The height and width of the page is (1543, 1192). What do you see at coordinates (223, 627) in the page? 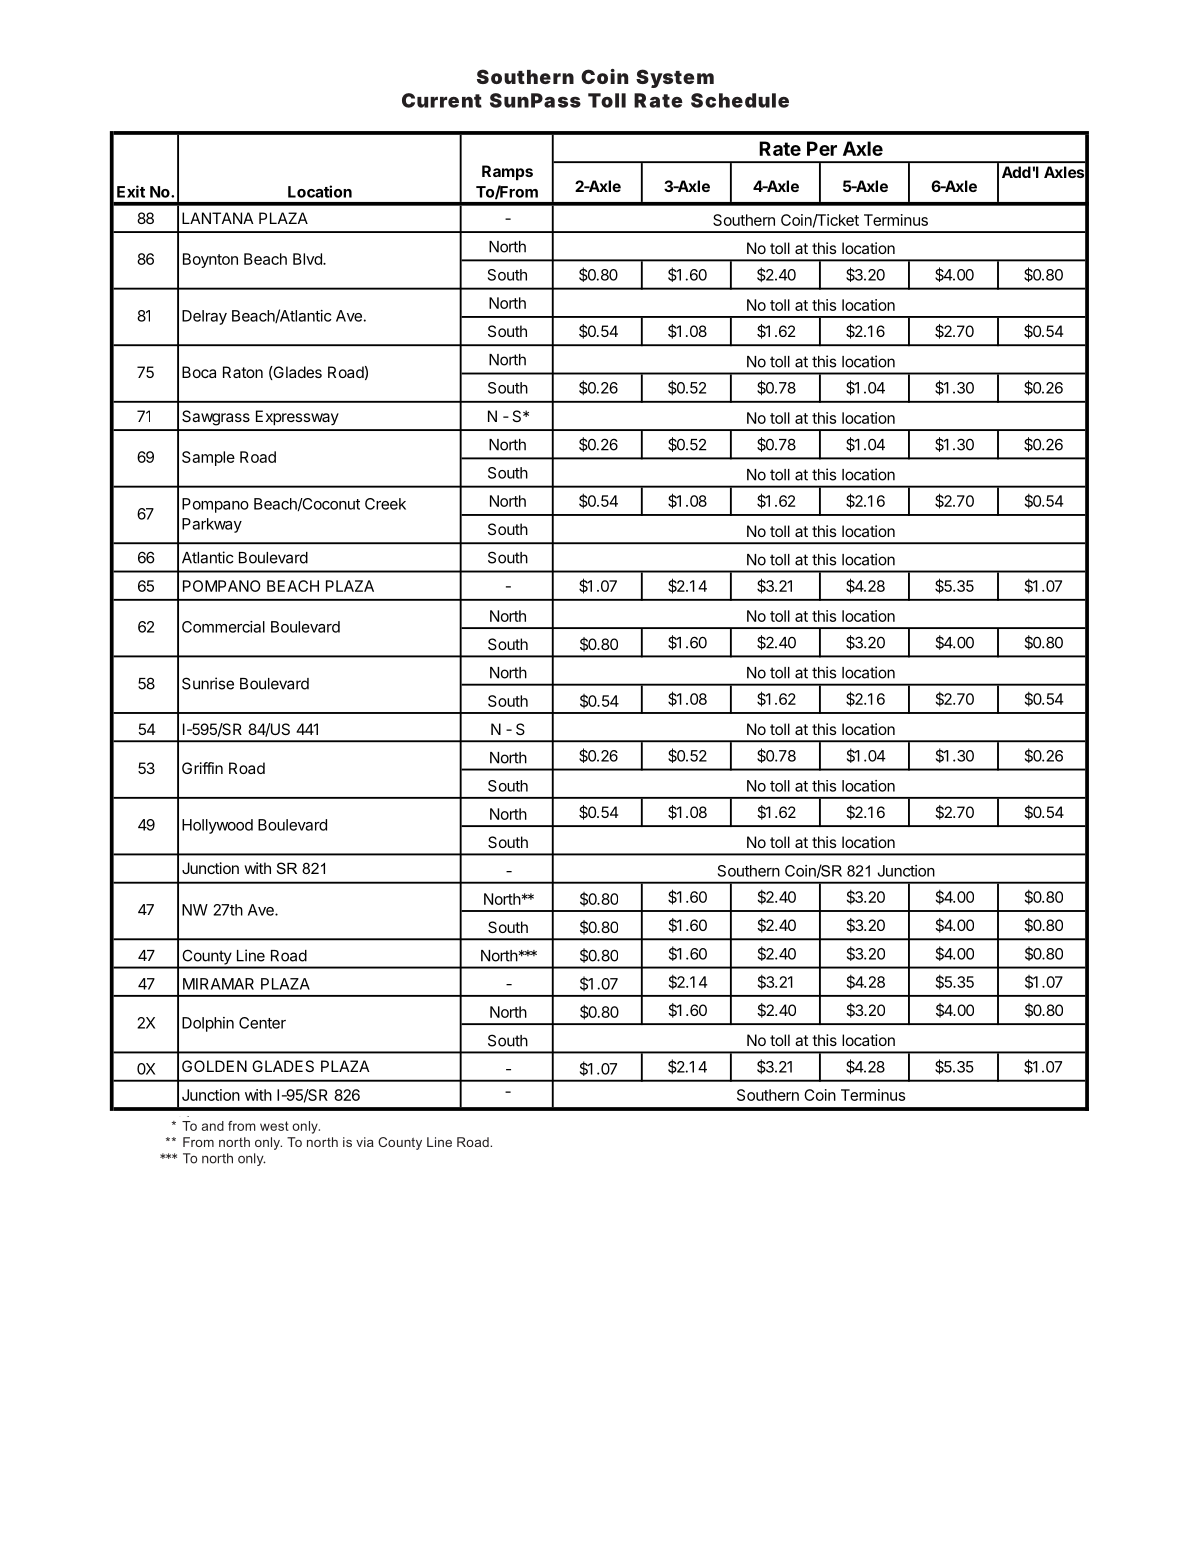
I see `Commercial` at bounding box center [223, 627].
